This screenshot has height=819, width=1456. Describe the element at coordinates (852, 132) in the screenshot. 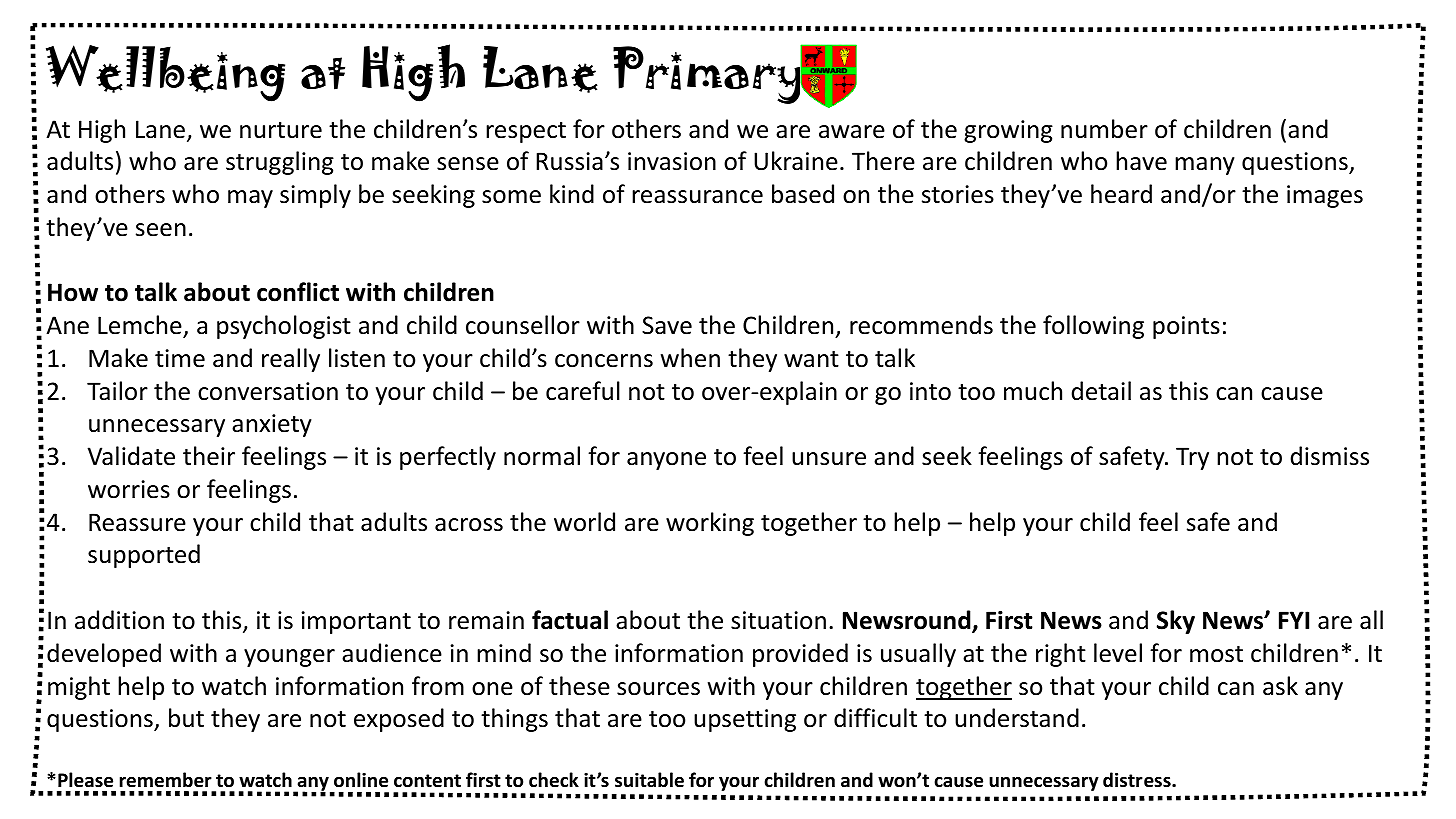

I see `aware` at that location.
